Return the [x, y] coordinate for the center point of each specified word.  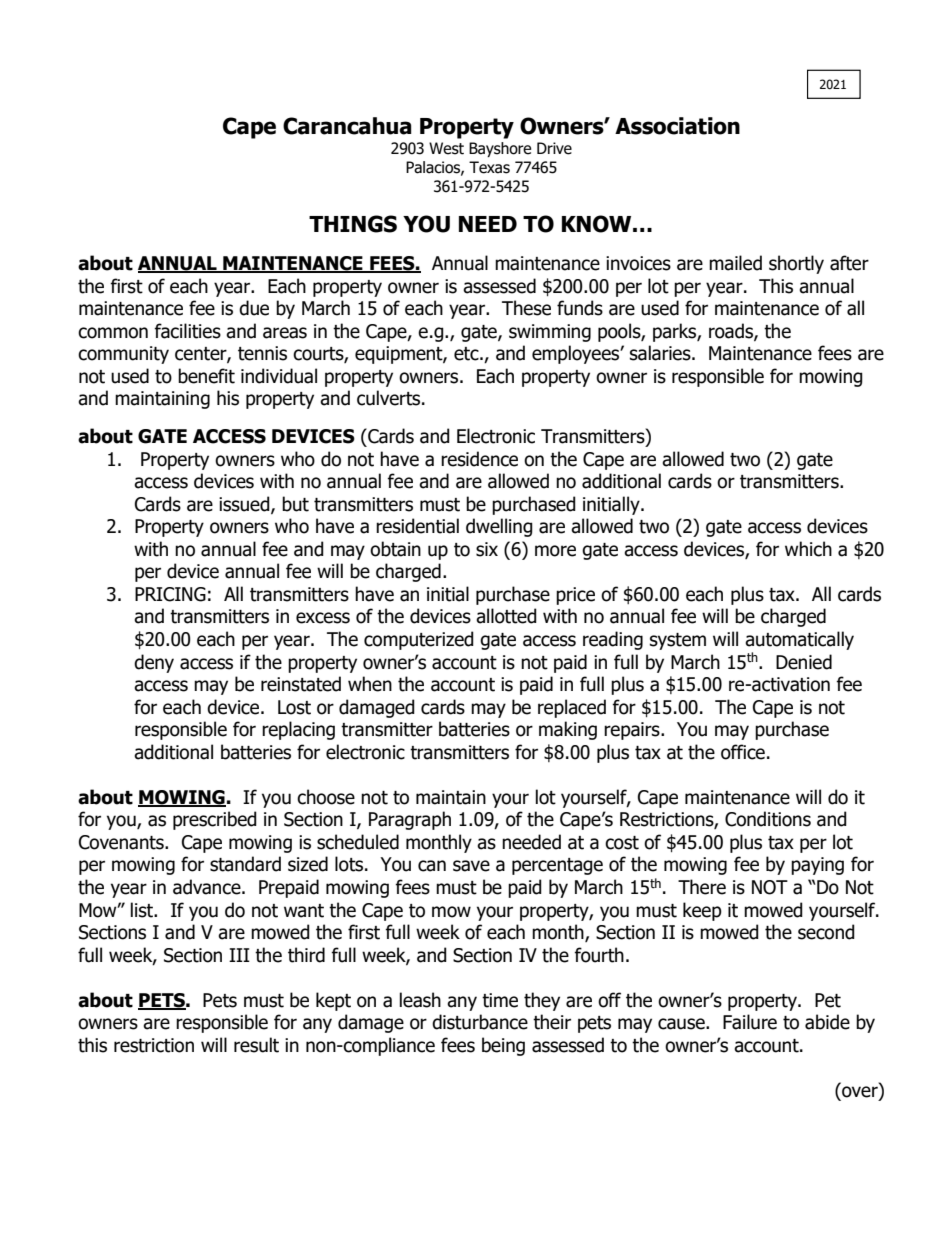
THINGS [353, 224]
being [503, 1046]
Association [677, 126]
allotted [506, 616]
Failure [750, 1022]
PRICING [170, 594]
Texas [489, 167]
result [256, 1045]
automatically [799, 640]
